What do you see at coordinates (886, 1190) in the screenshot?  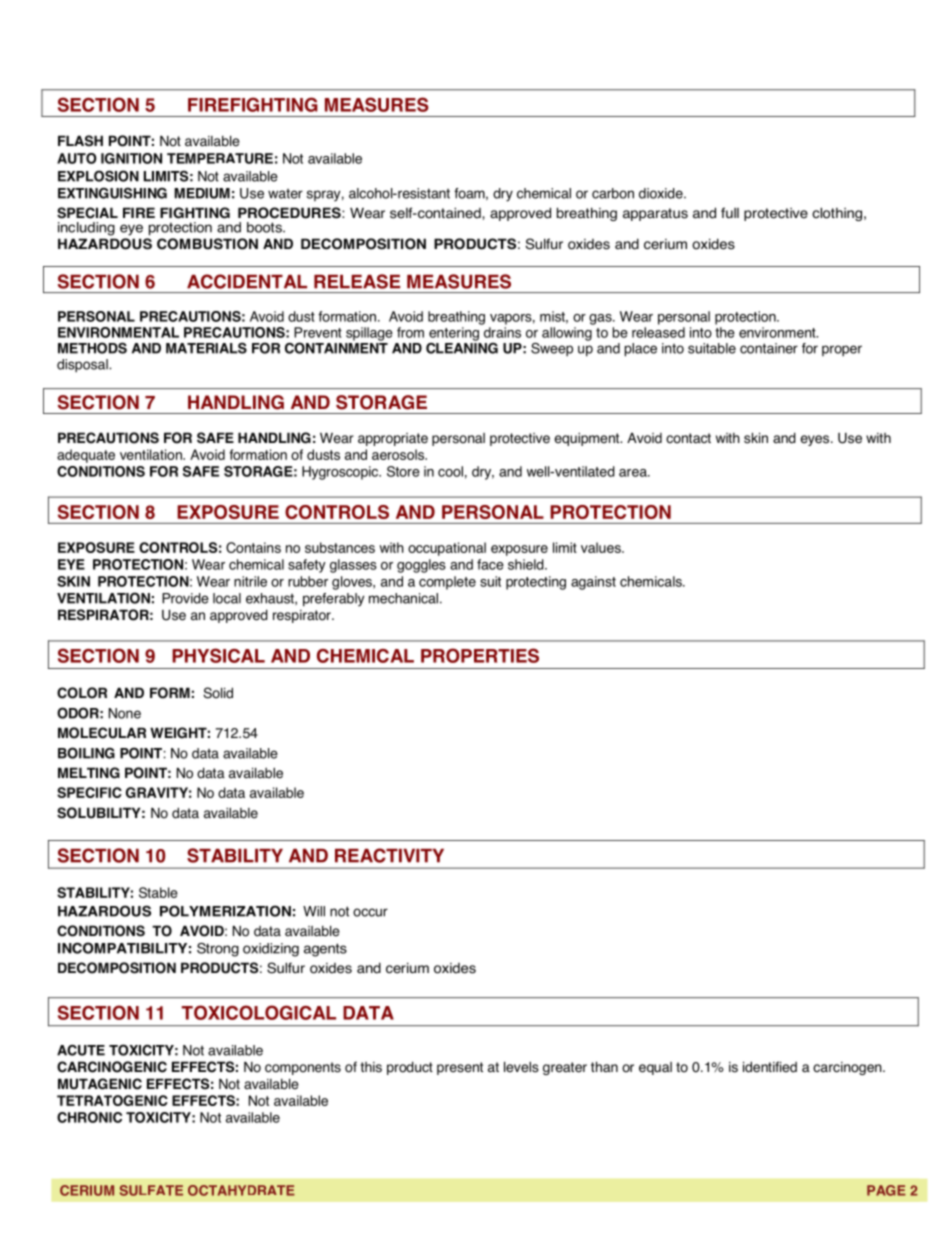 I see `PAGE` at bounding box center [886, 1190].
